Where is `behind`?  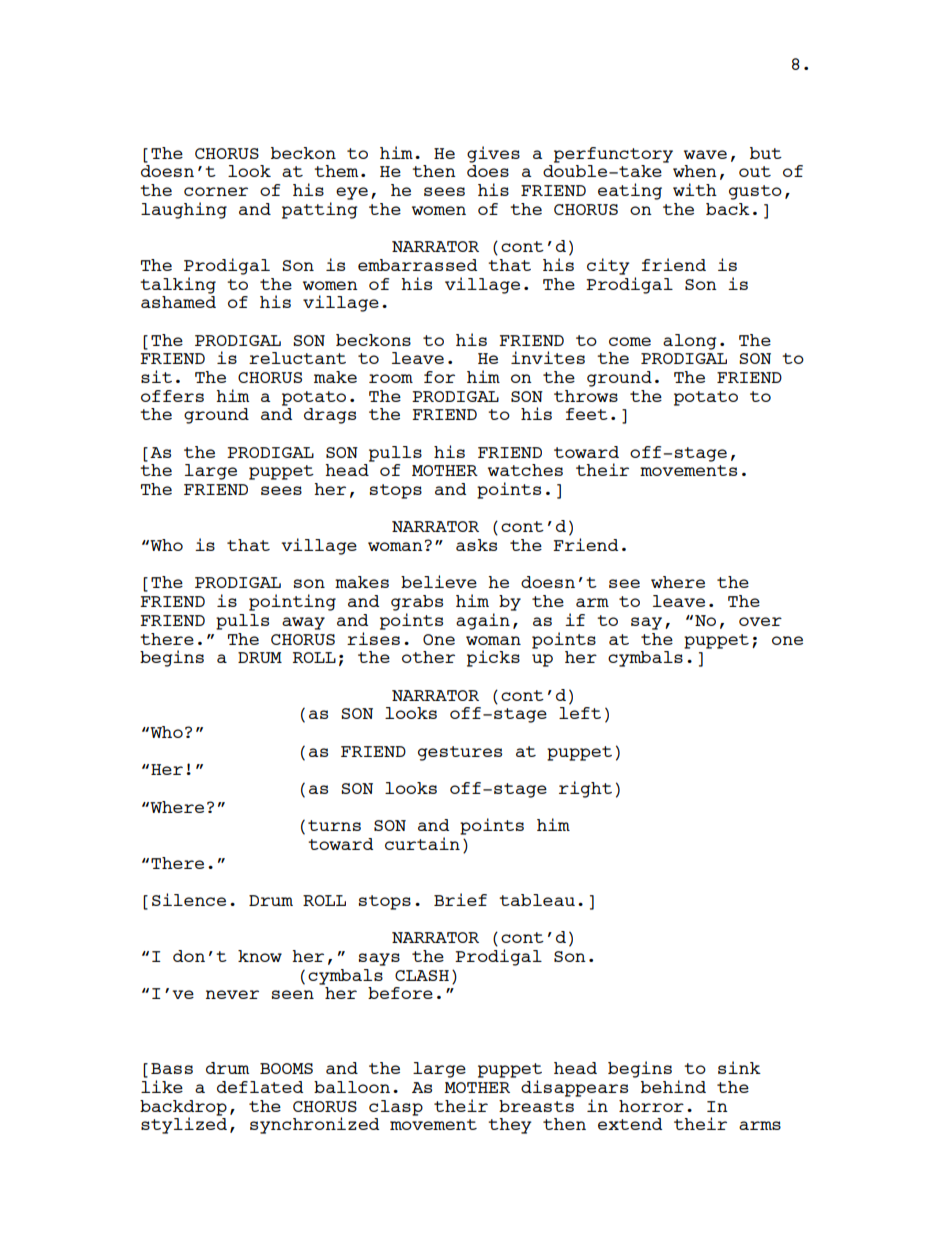 behind is located at coordinates (673, 1086).
